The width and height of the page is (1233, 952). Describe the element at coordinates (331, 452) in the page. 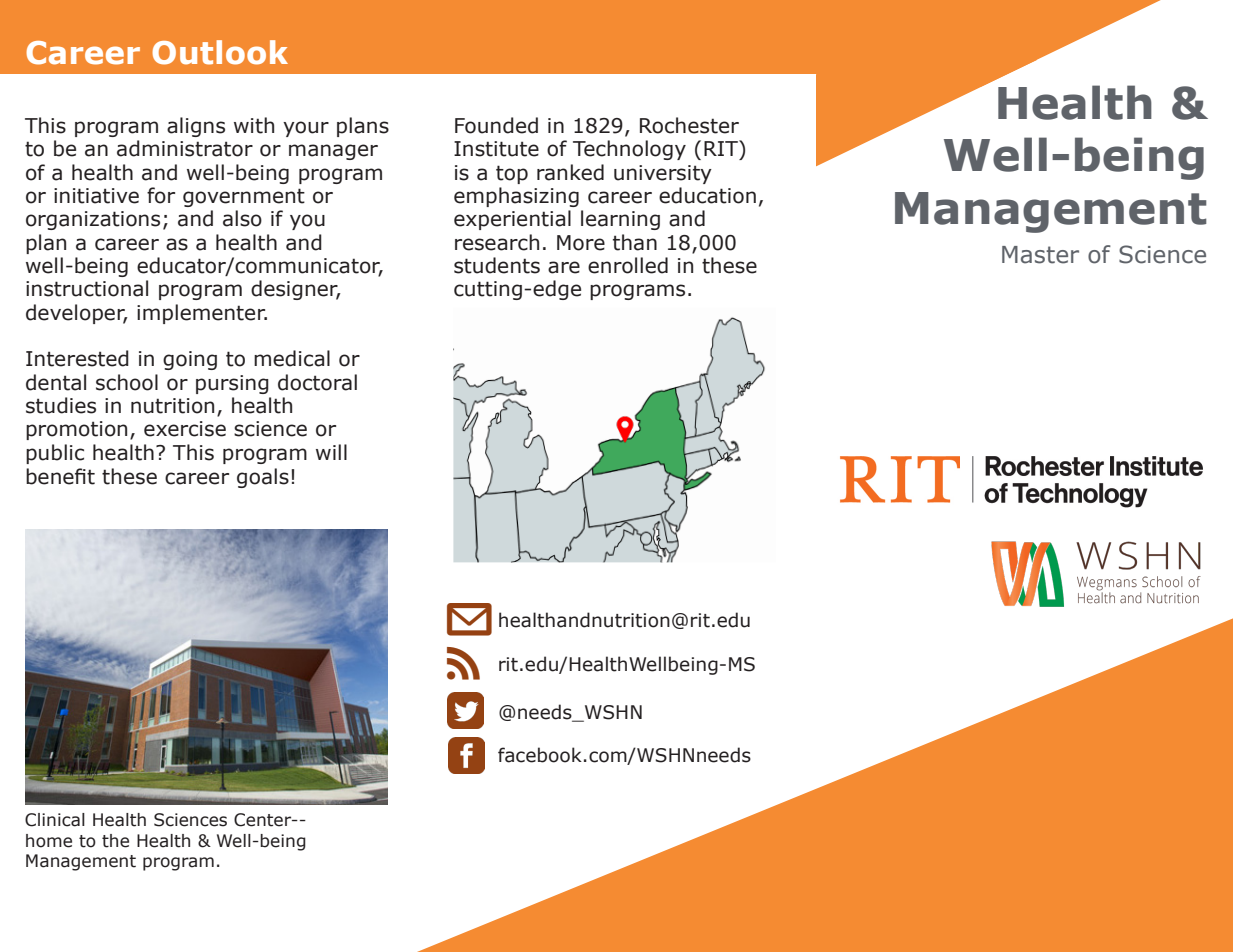

I see `will` at that location.
